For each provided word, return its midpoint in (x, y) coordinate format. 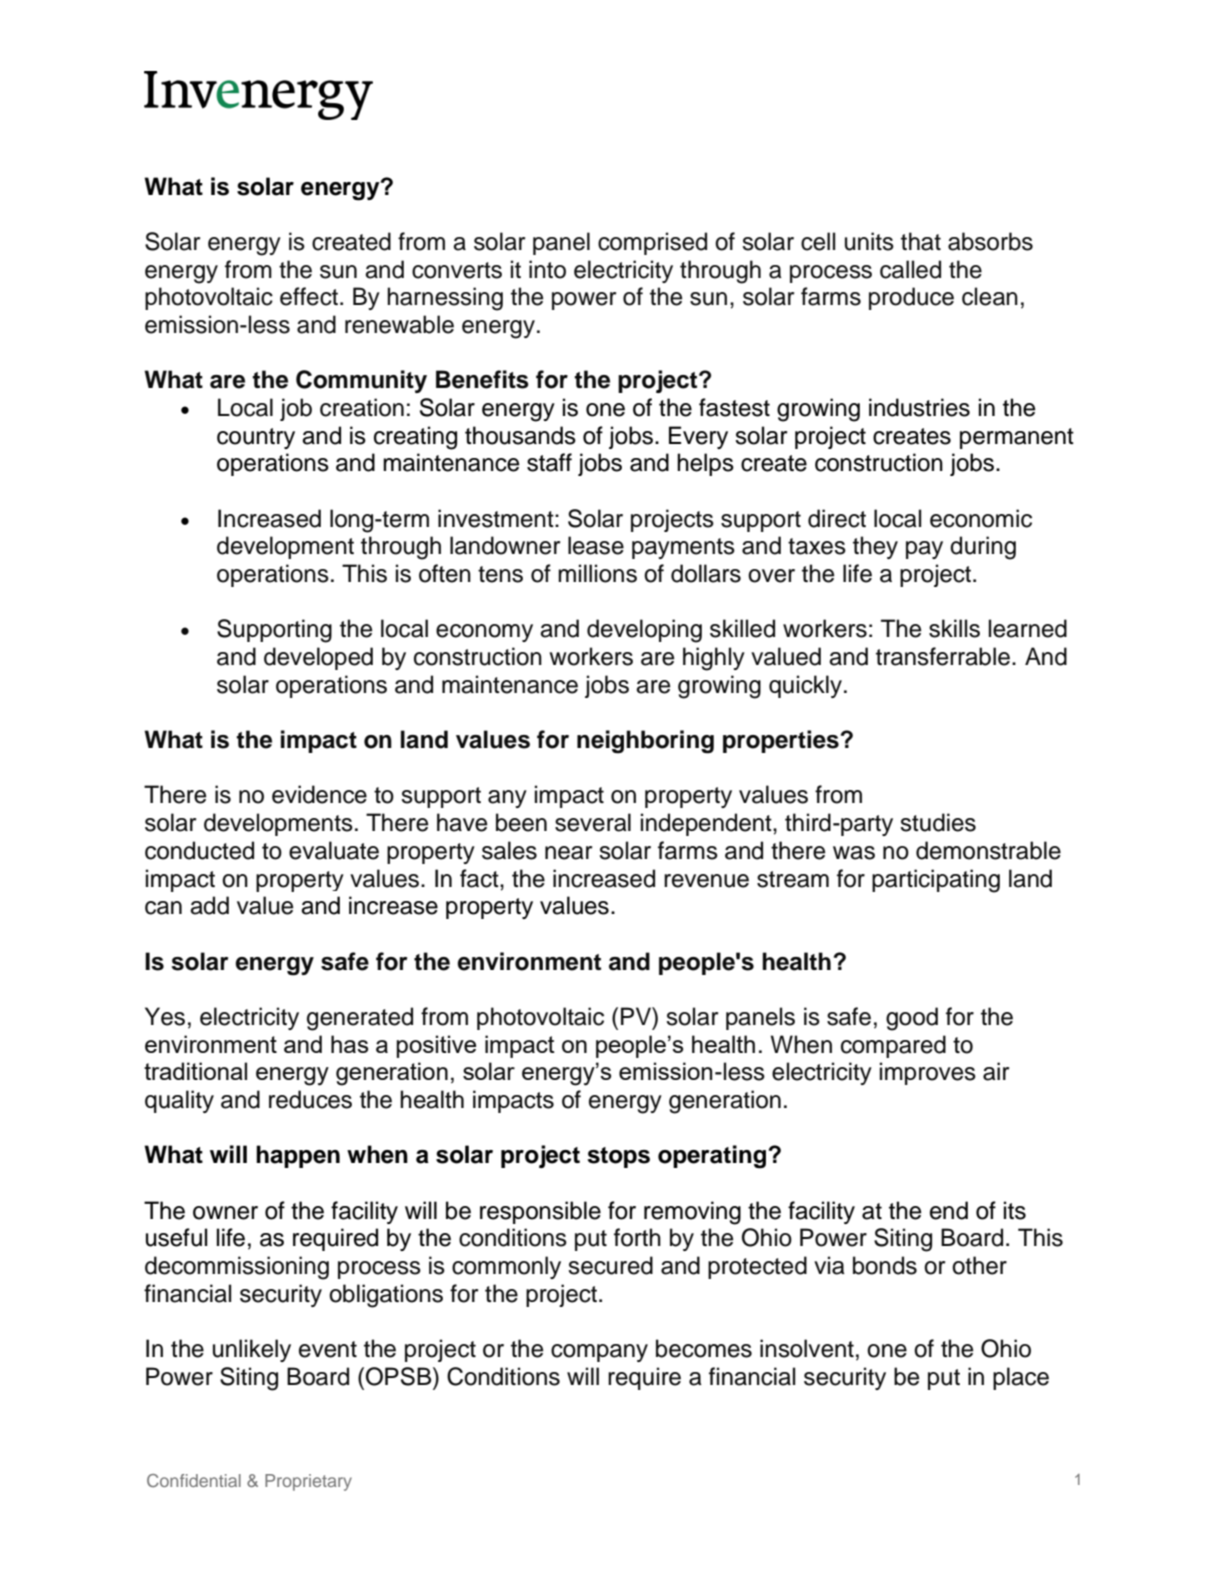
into (547, 269)
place (1021, 1378)
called (910, 269)
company (599, 1353)
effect (309, 296)
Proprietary (308, 1482)
